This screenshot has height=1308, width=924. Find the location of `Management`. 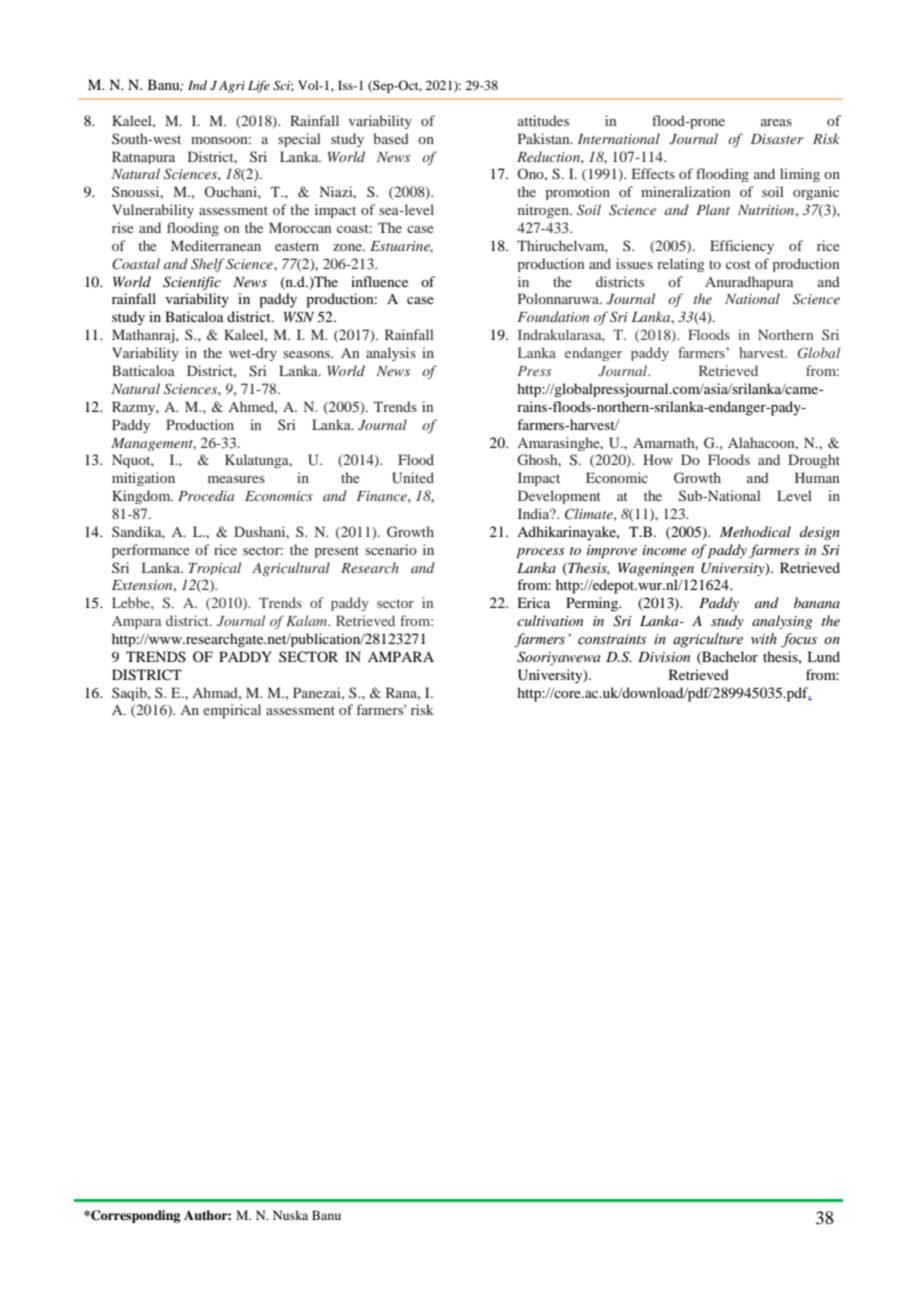

Management is located at coordinates (153, 444).
